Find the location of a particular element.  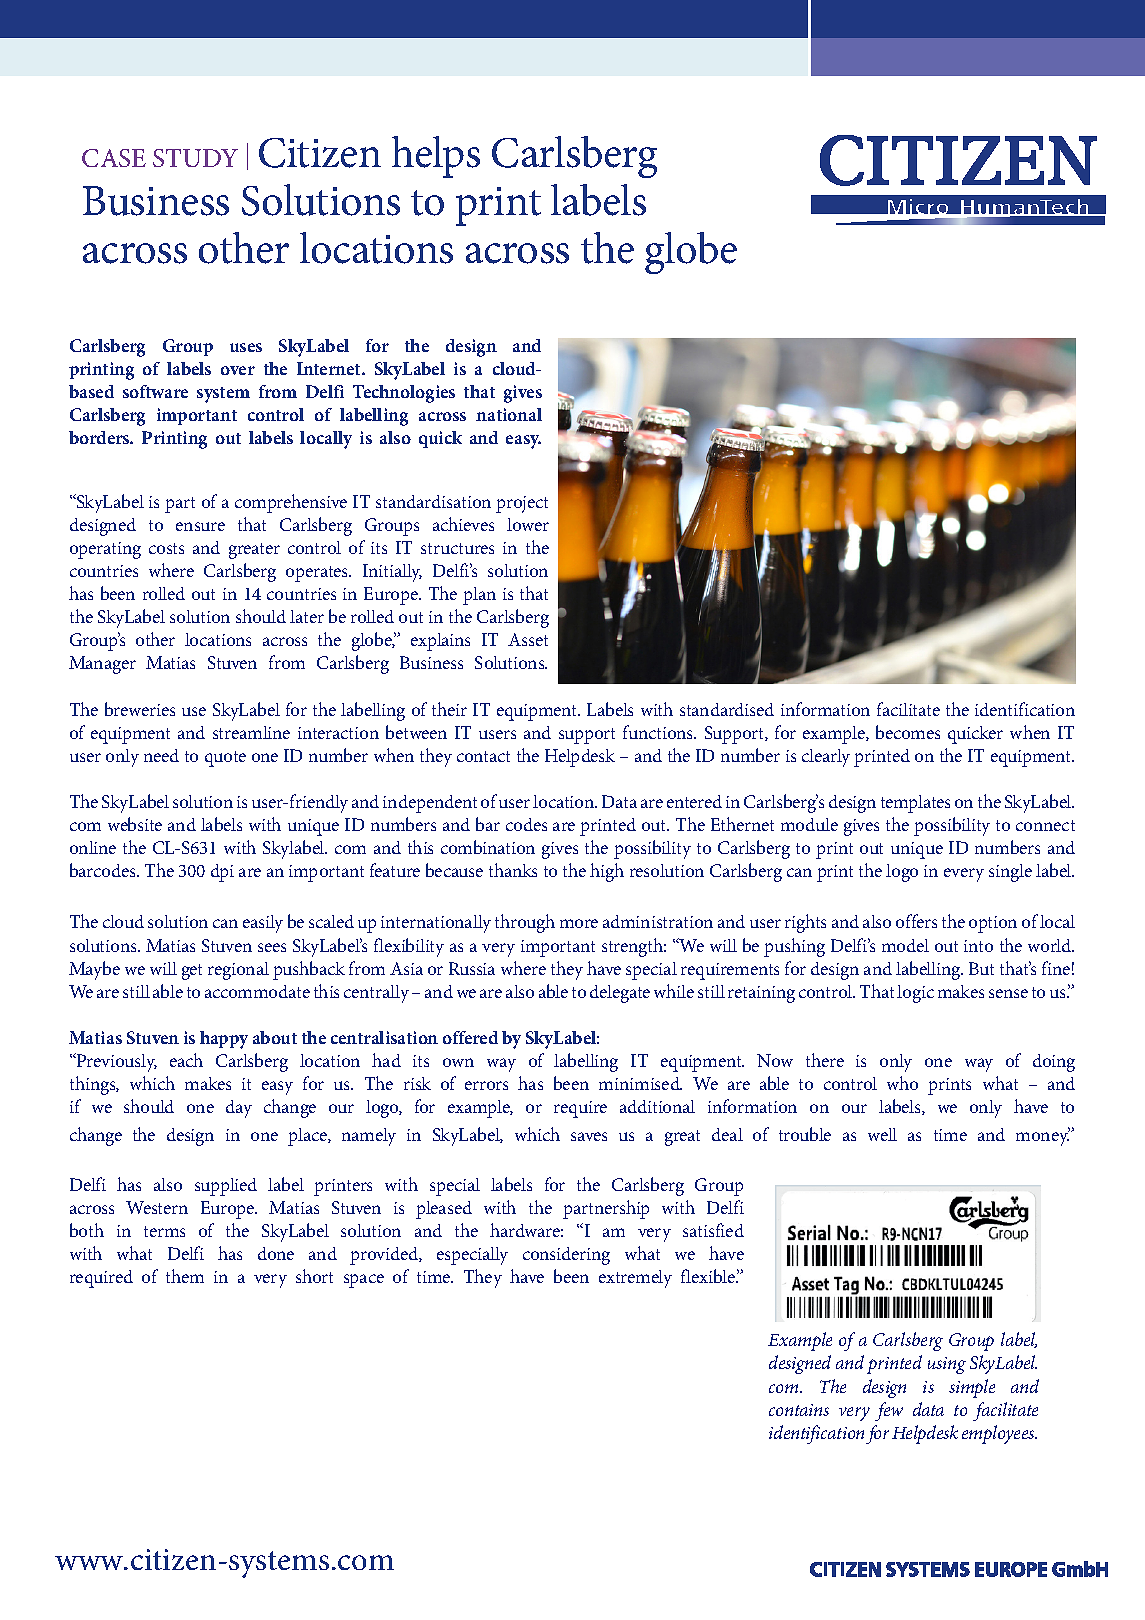

them is located at coordinates (185, 1276).
